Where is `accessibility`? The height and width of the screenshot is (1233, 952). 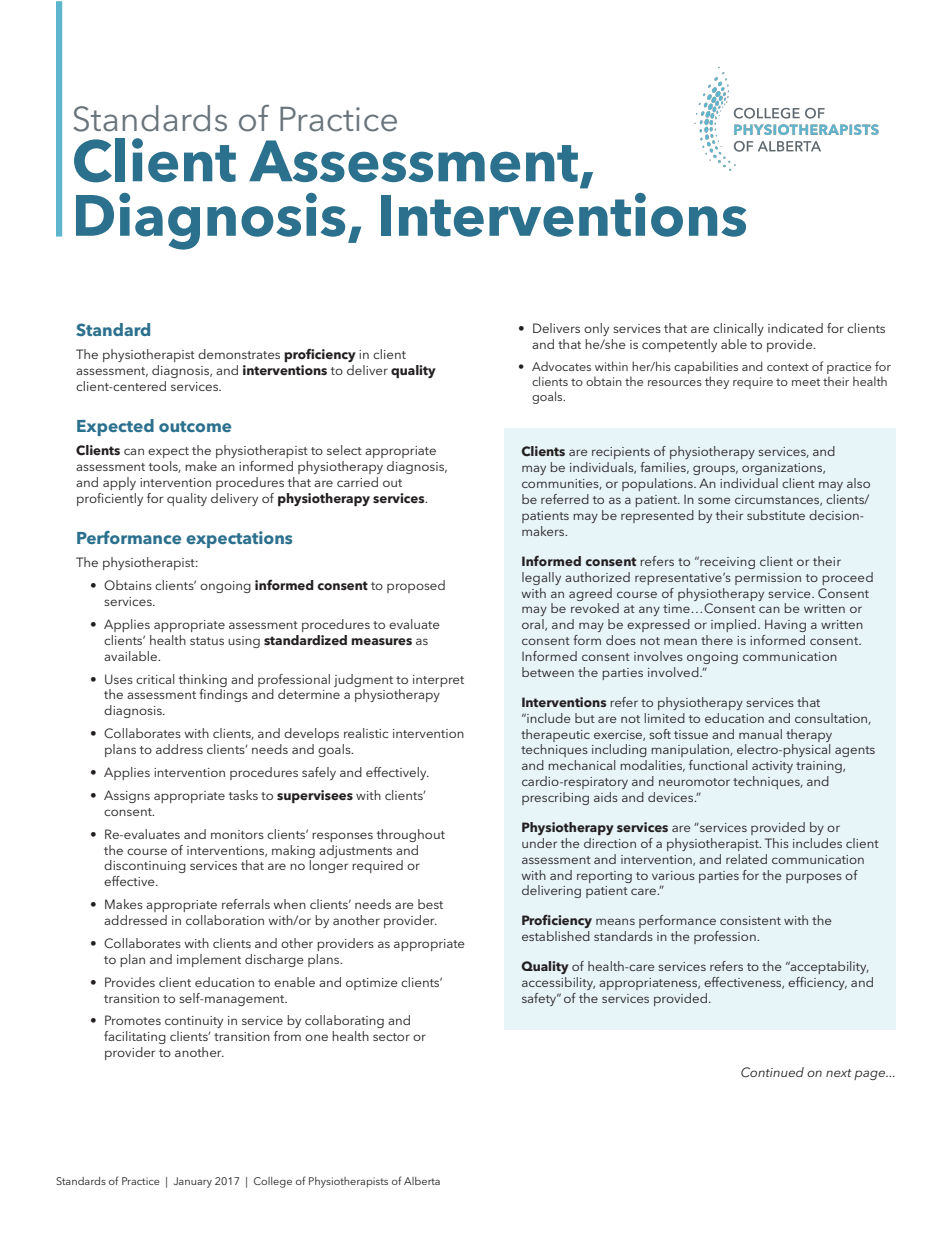 accessibility is located at coordinates (558, 983).
